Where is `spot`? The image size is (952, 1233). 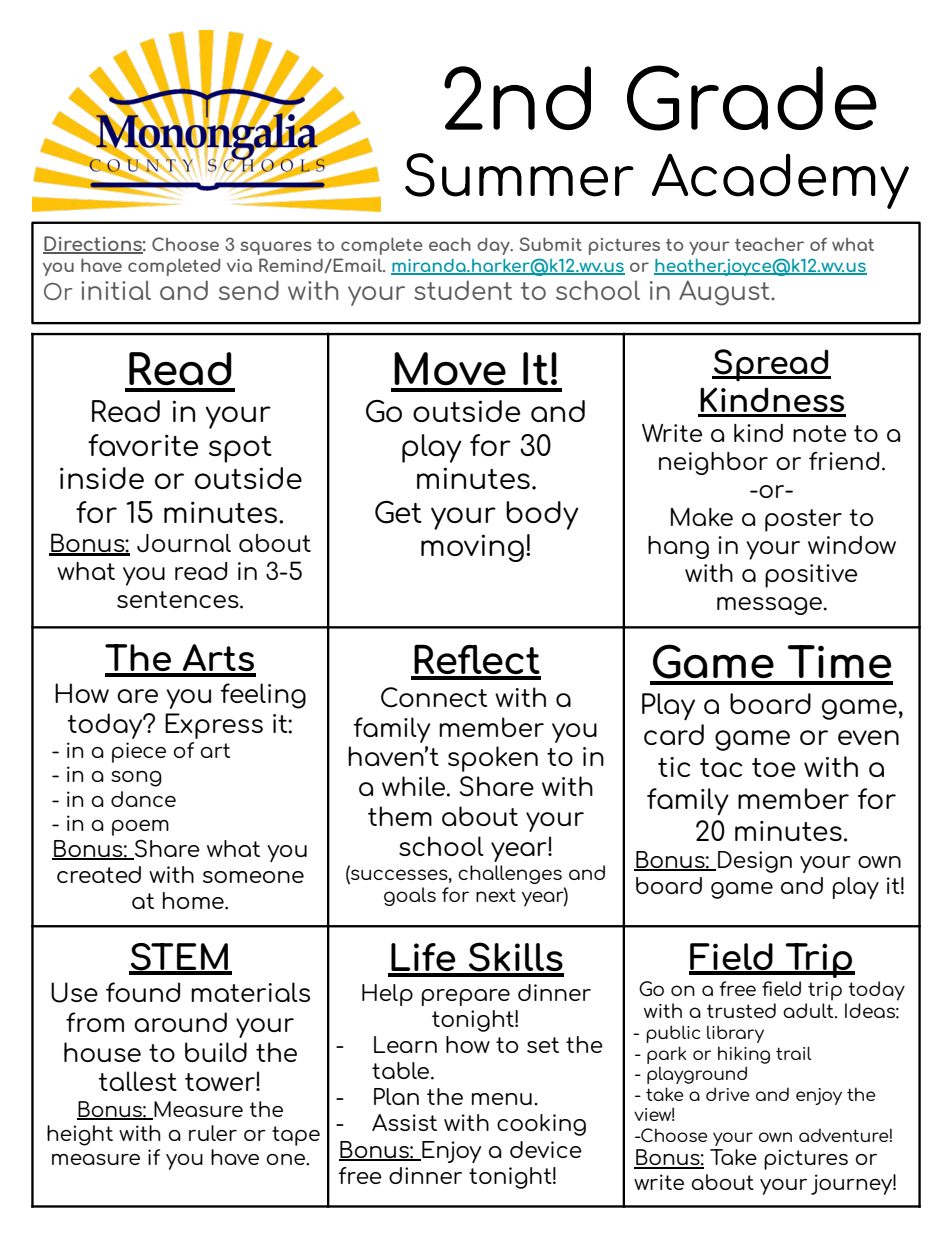 spot is located at coordinates (240, 449).
